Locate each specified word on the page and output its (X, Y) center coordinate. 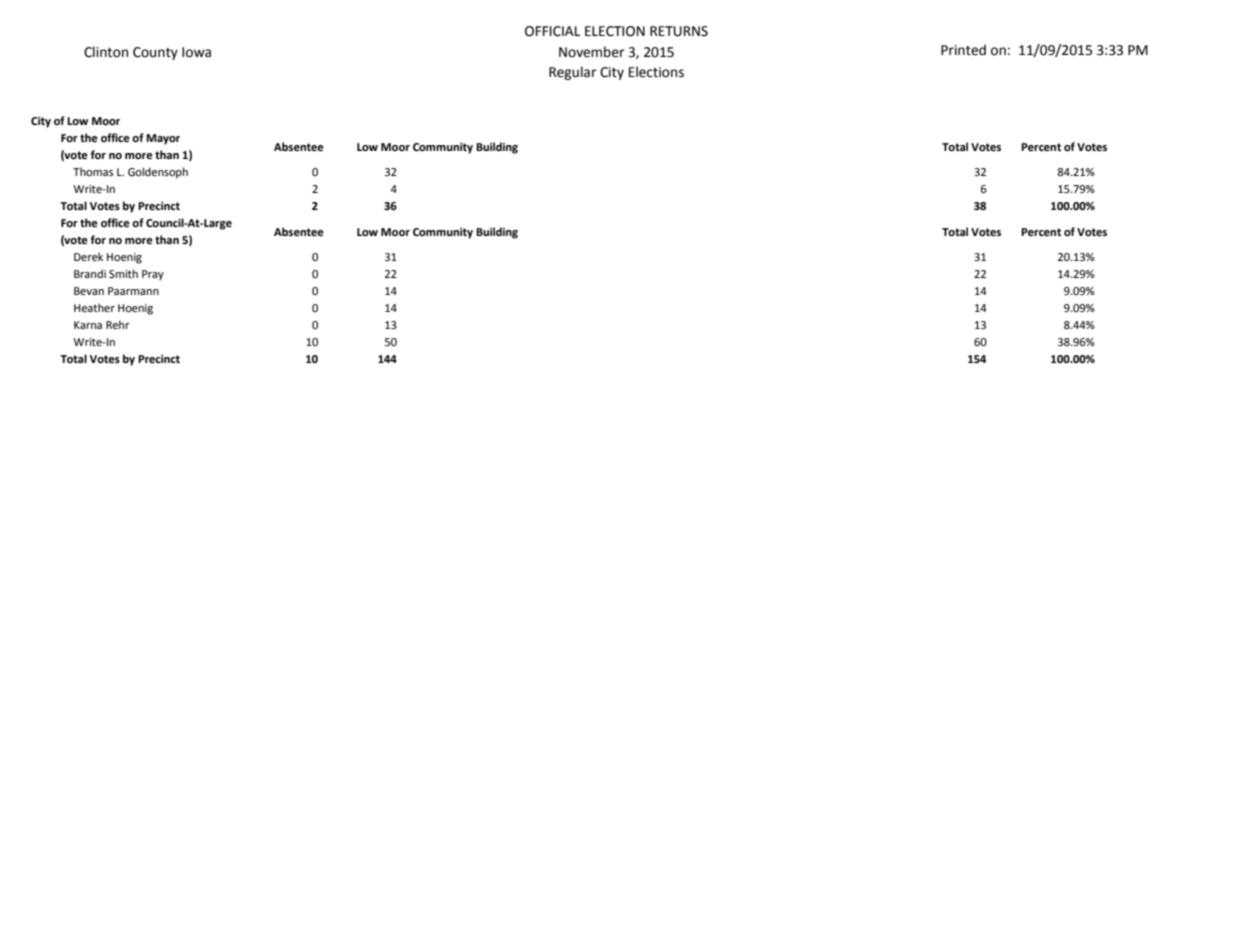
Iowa (196, 52)
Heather (94, 308)
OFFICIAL (552, 31)
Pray (153, 275)
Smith (123, 273)
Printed (963, 50)
